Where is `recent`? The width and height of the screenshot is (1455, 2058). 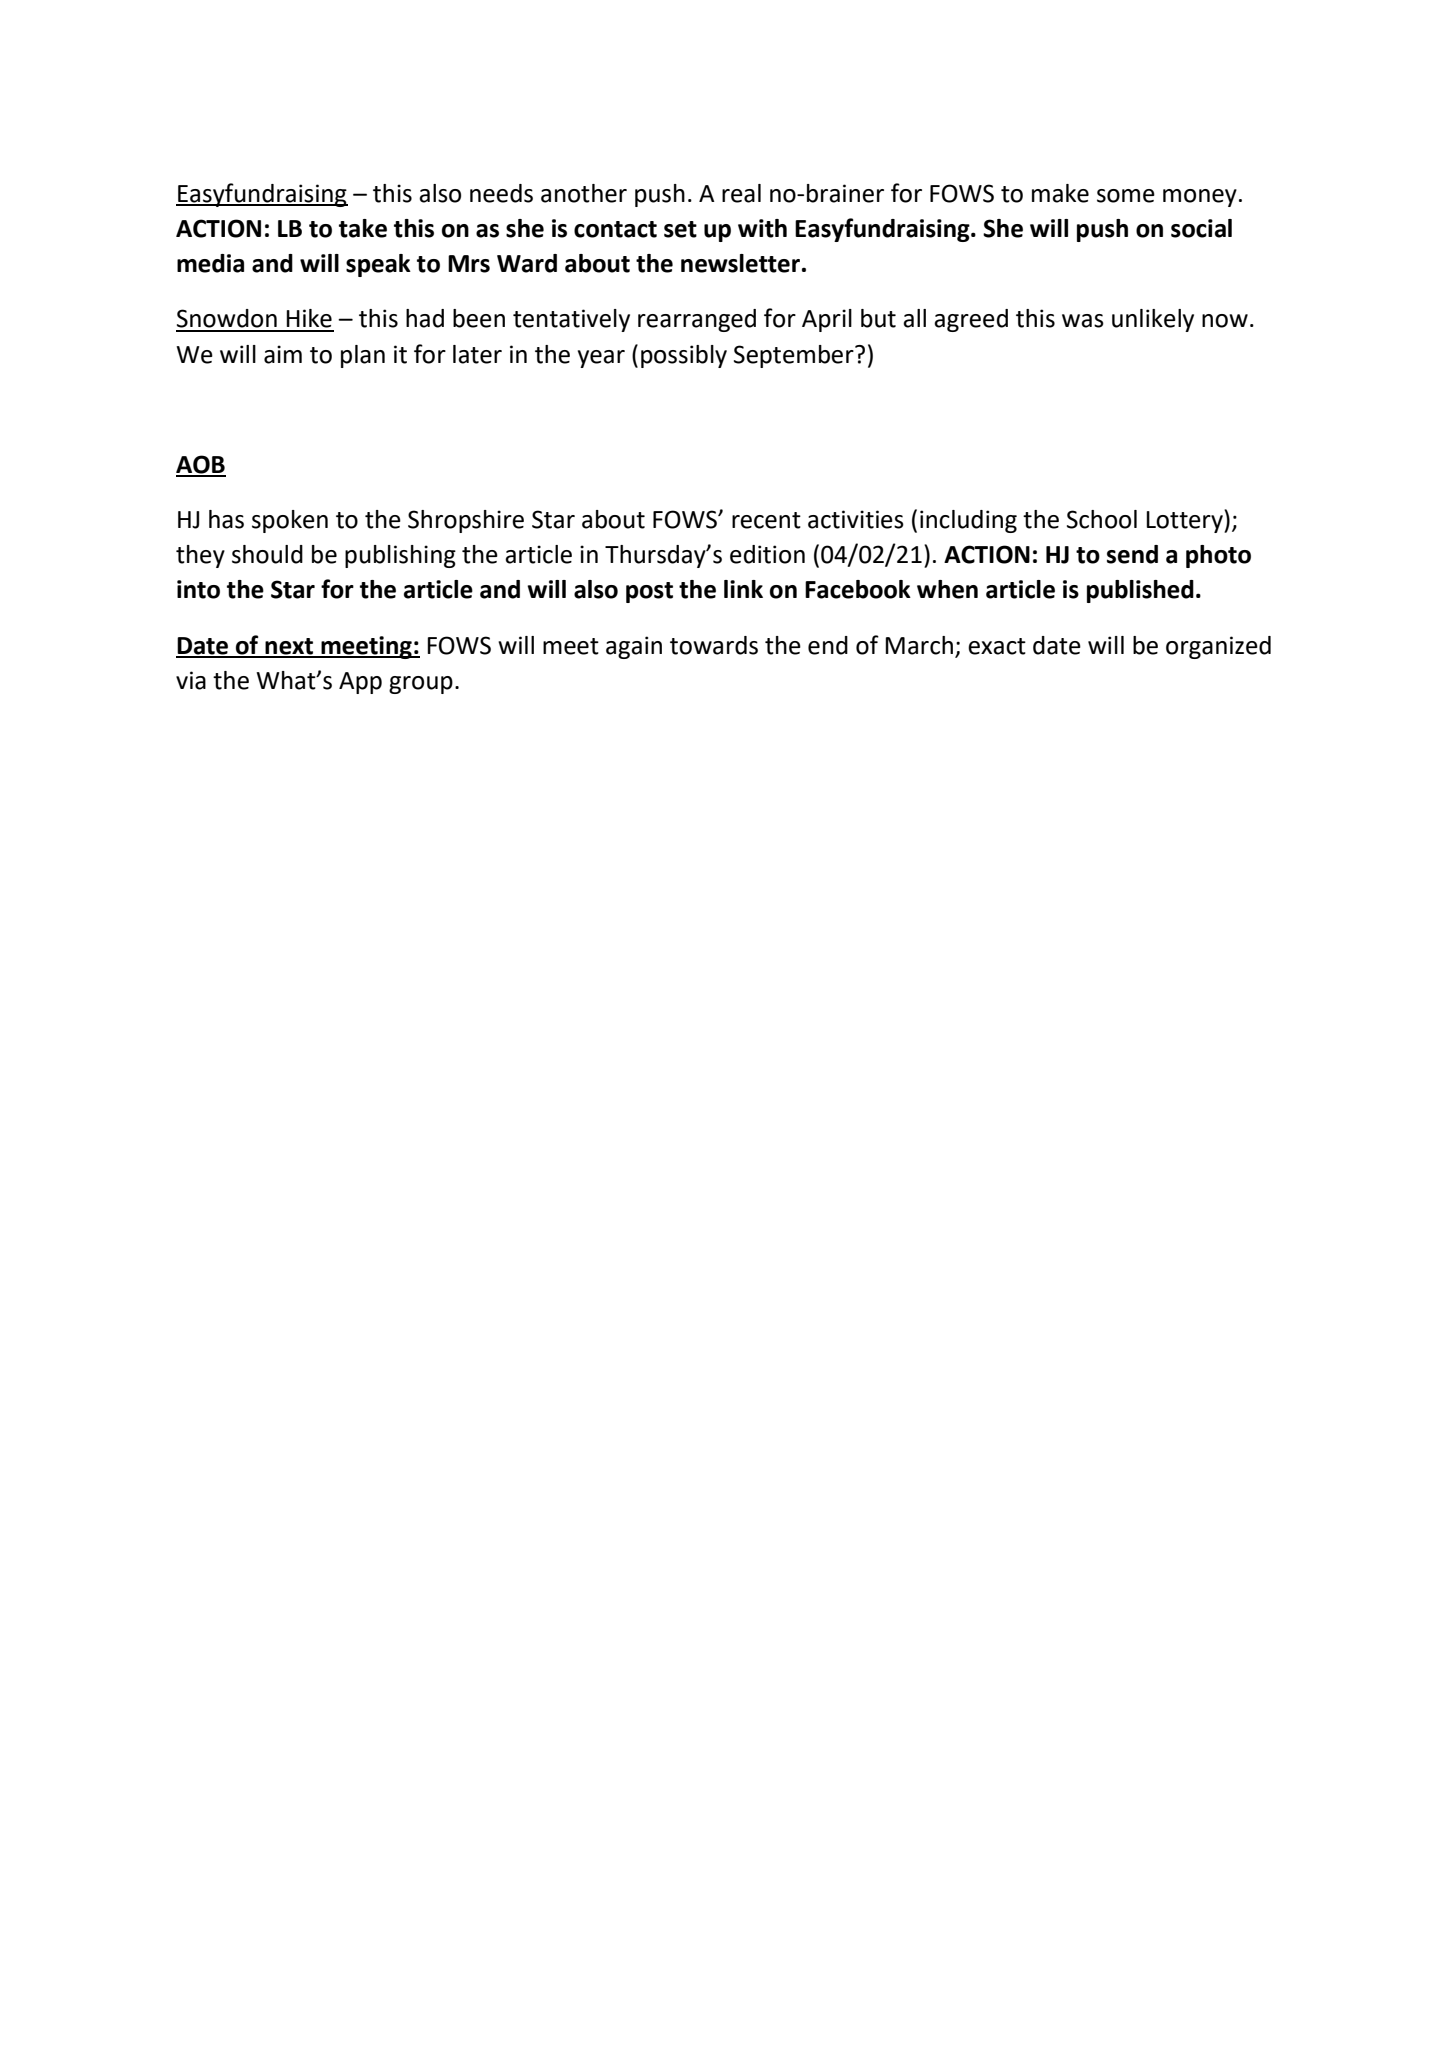
recent is located at coordinates (766, 520).
